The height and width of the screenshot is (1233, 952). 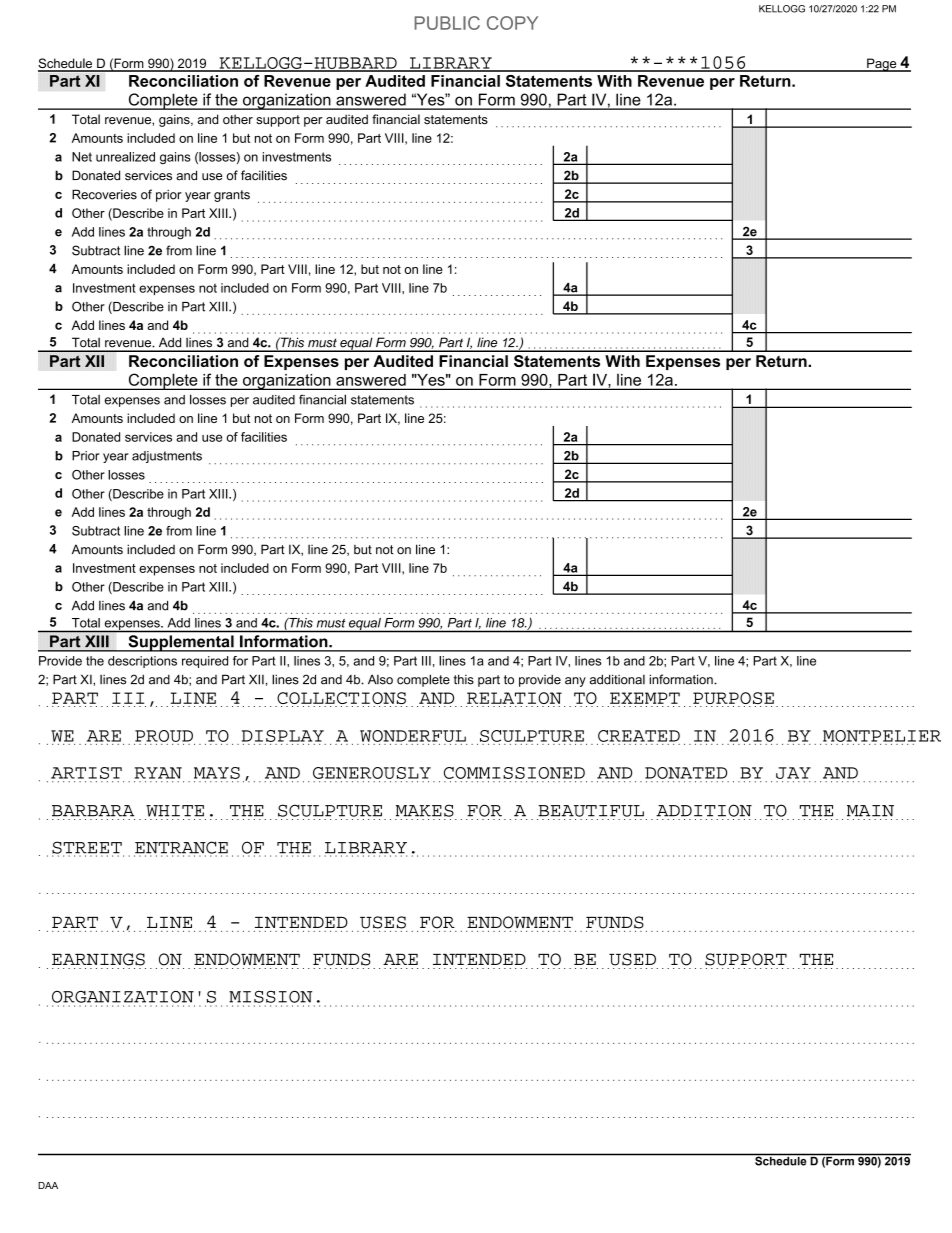 What do you see at coordinates (125, 157) in the screenshot?
I see `unrealized` at bounding box center [125, 157].
